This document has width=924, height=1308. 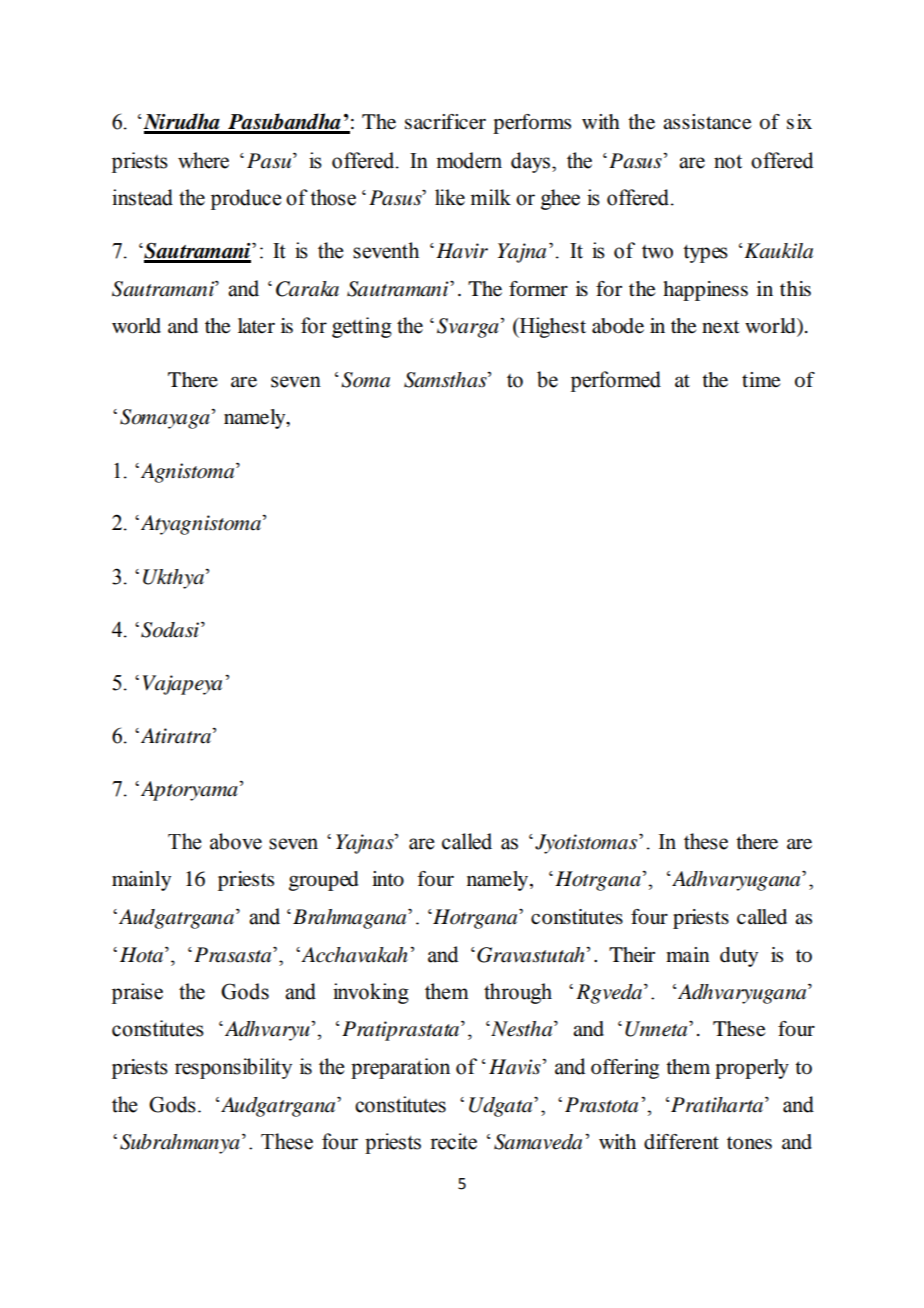 I want to click on performed, so click(x=616, y=381).
